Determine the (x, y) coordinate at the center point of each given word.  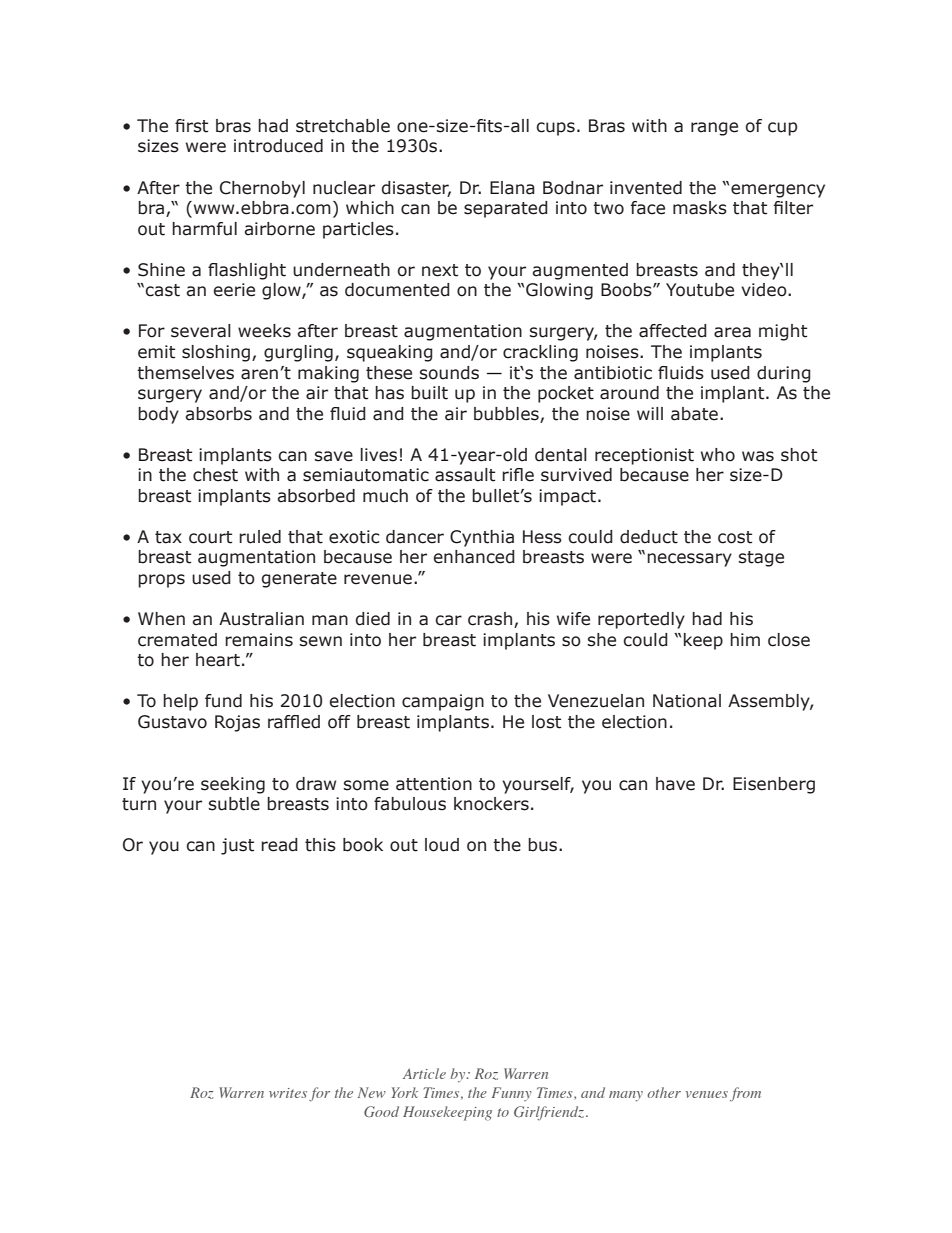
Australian (261, 619)
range (714, 129)
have (675, 784)
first (191, 126)
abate (694, 414)
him (745, 639)
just (237, 846)
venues (707, 1094)
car (448, 620)
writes (288, 1093)
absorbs (218, 414)
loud (442, 845)
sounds (449, 373)
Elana (512, 188)
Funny (512, 1094)
